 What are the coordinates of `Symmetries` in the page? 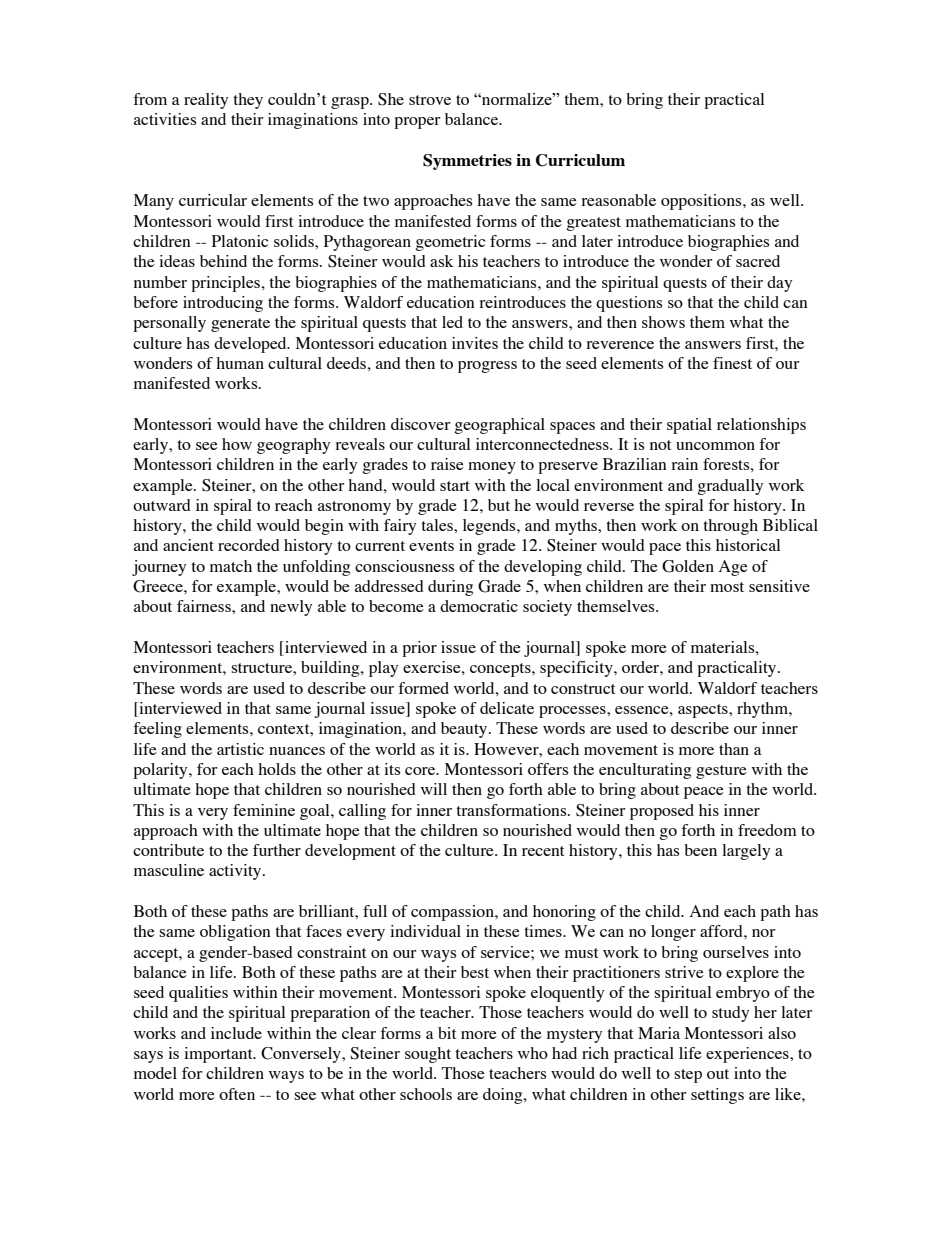 It's located at (467, 162).
